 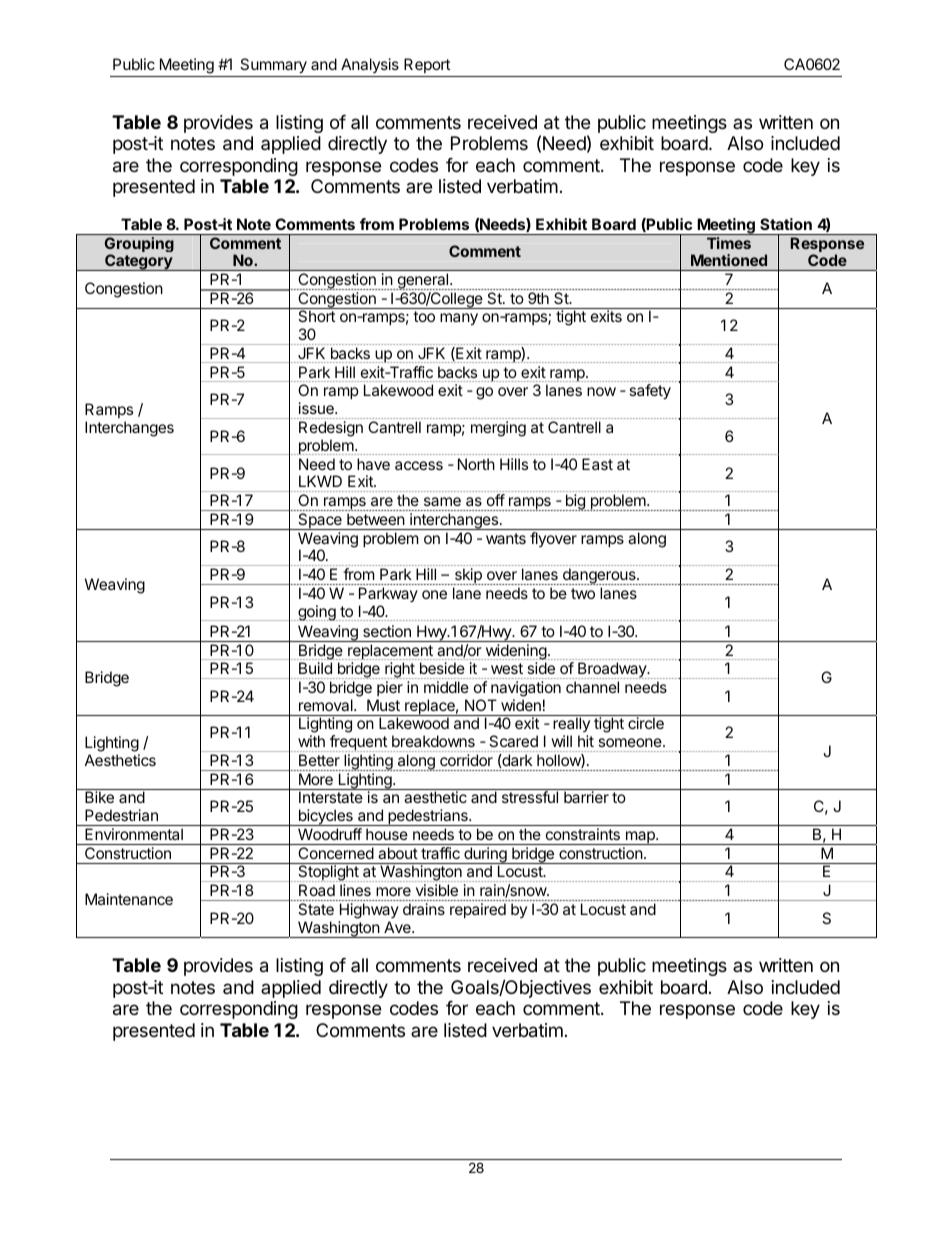 I want to click on Category, so click(x=138, y=262).
